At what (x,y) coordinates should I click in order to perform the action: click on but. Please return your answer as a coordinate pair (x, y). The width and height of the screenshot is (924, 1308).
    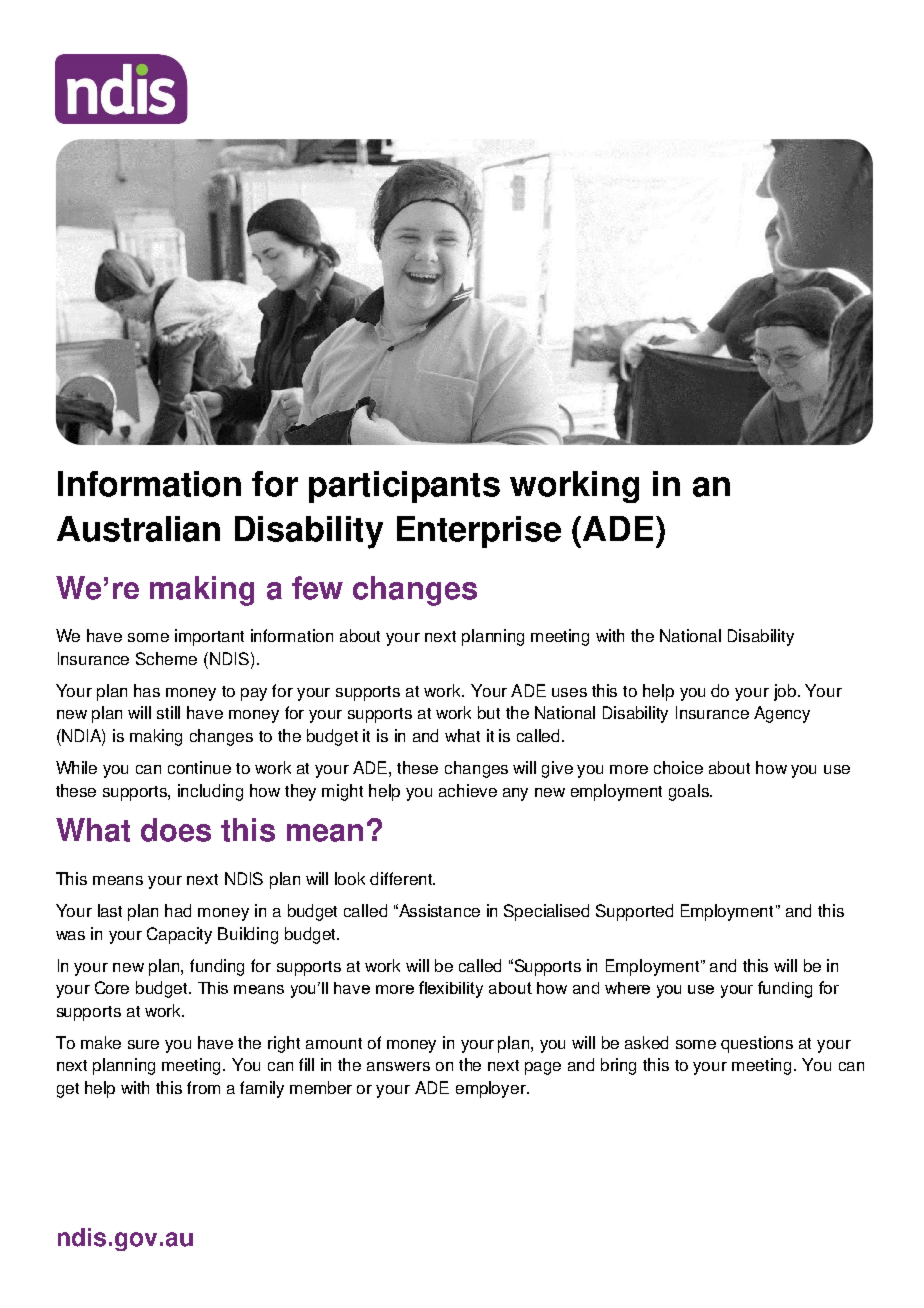
    Looking at the image, I should click on (489, 712).
